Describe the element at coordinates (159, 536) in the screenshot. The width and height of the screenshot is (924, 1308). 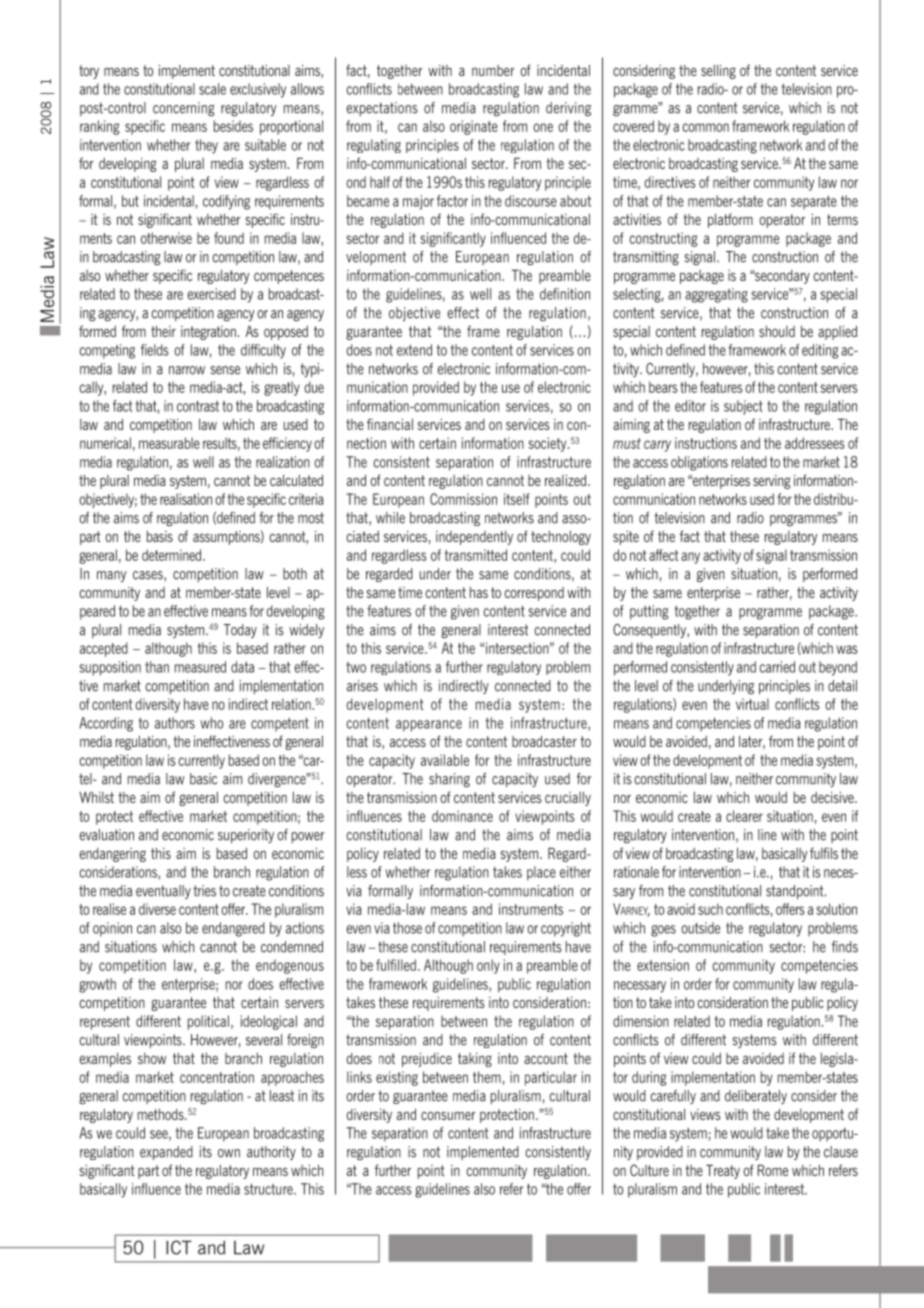
I see `basis` at that location.
